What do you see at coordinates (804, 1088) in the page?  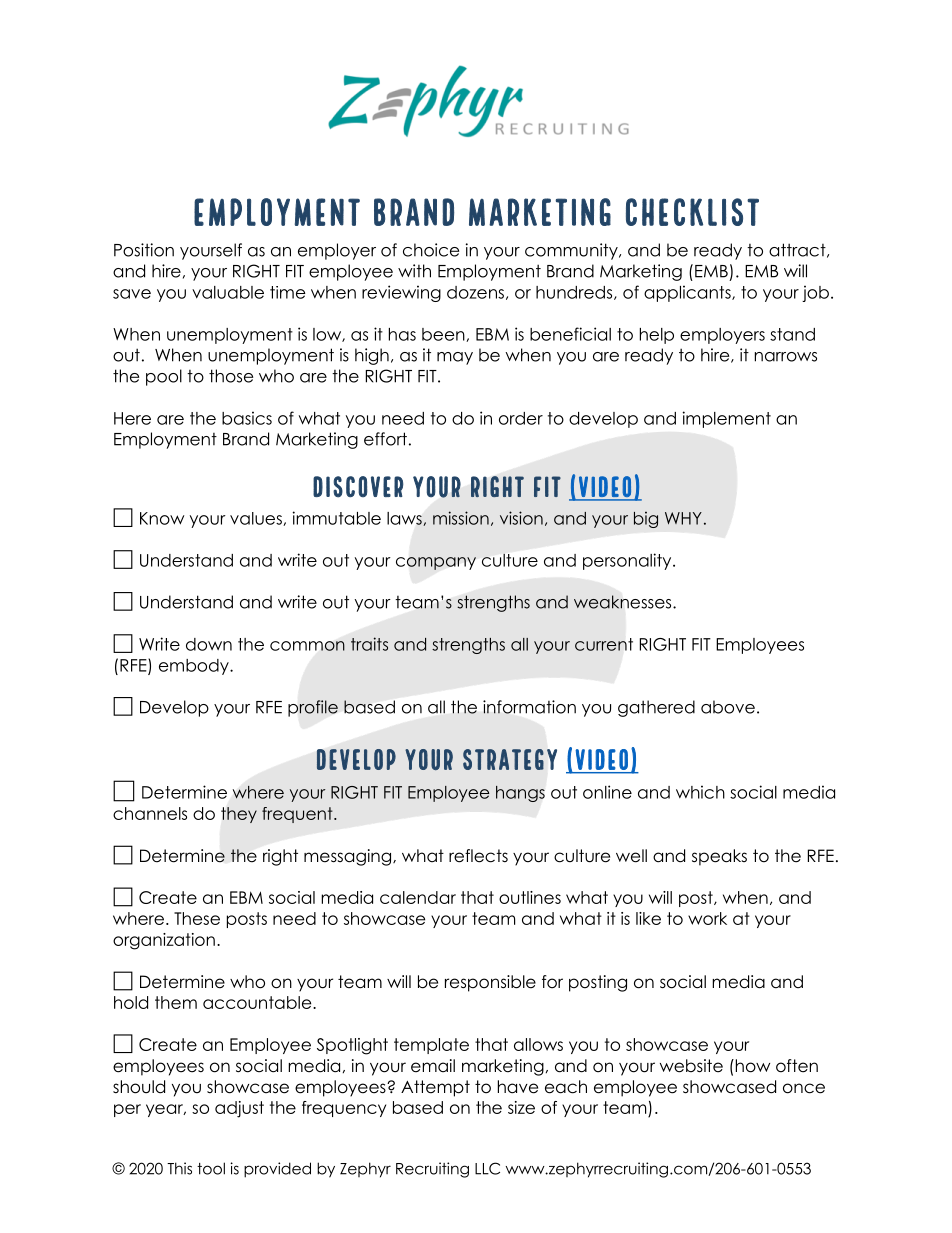 I see `once` at bounding box center [804, 1088].
